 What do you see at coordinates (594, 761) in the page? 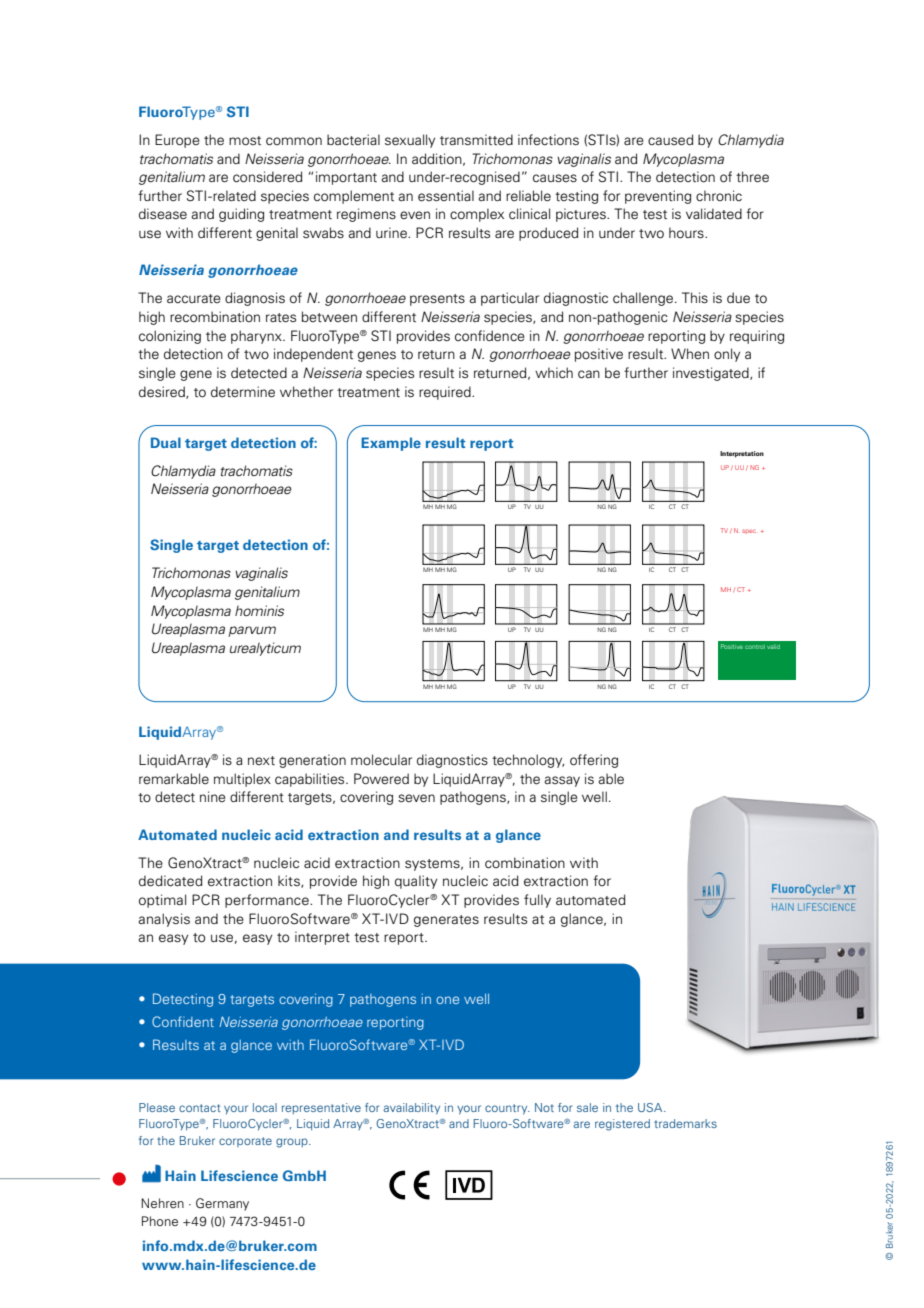
I see `offering` at bounding box center [594, 761].
